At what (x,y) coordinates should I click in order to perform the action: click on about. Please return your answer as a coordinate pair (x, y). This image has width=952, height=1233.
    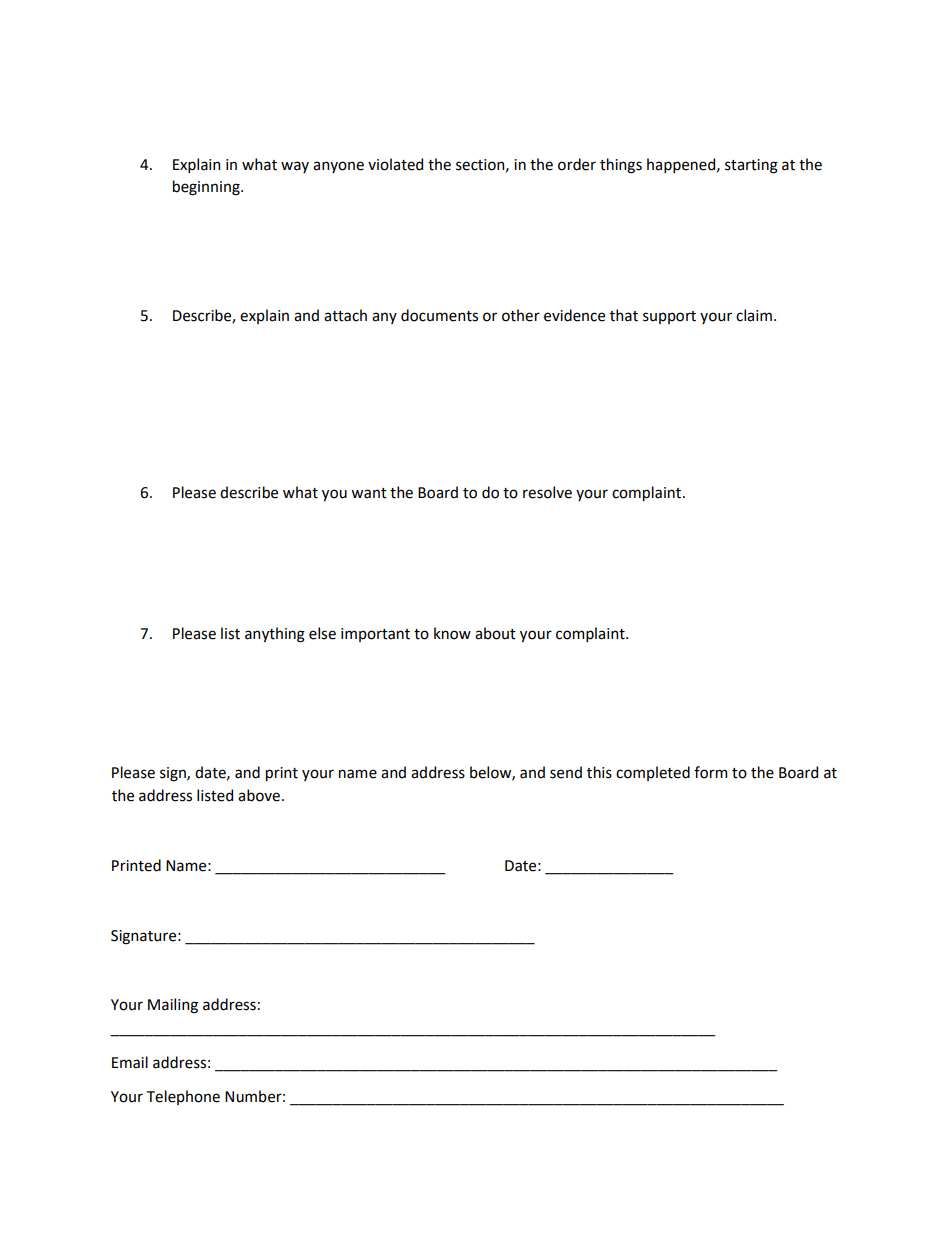
    Looking at the image, I should click on (495, 633).
